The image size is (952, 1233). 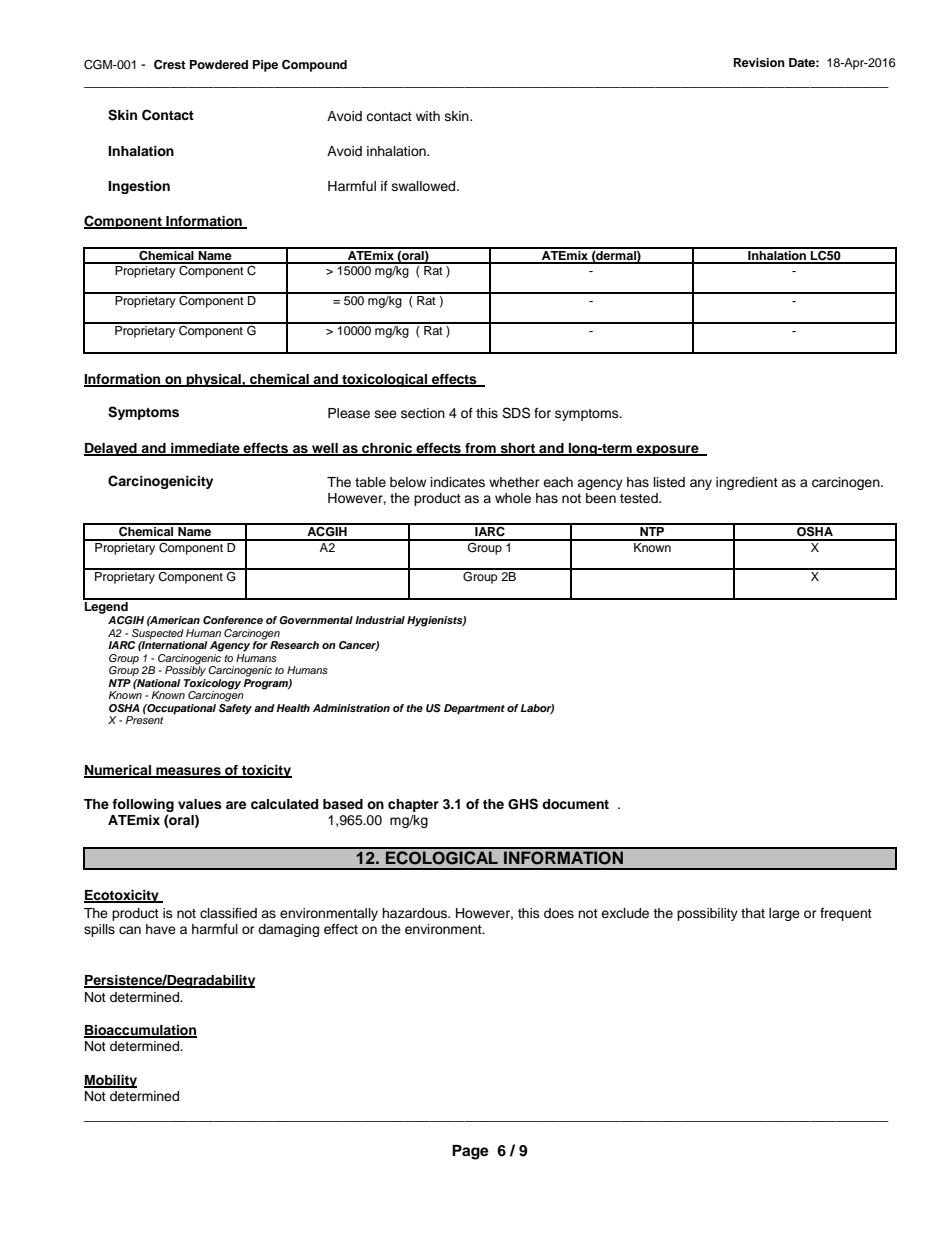 I want to click on immediate, so click(x=205, y=449).
